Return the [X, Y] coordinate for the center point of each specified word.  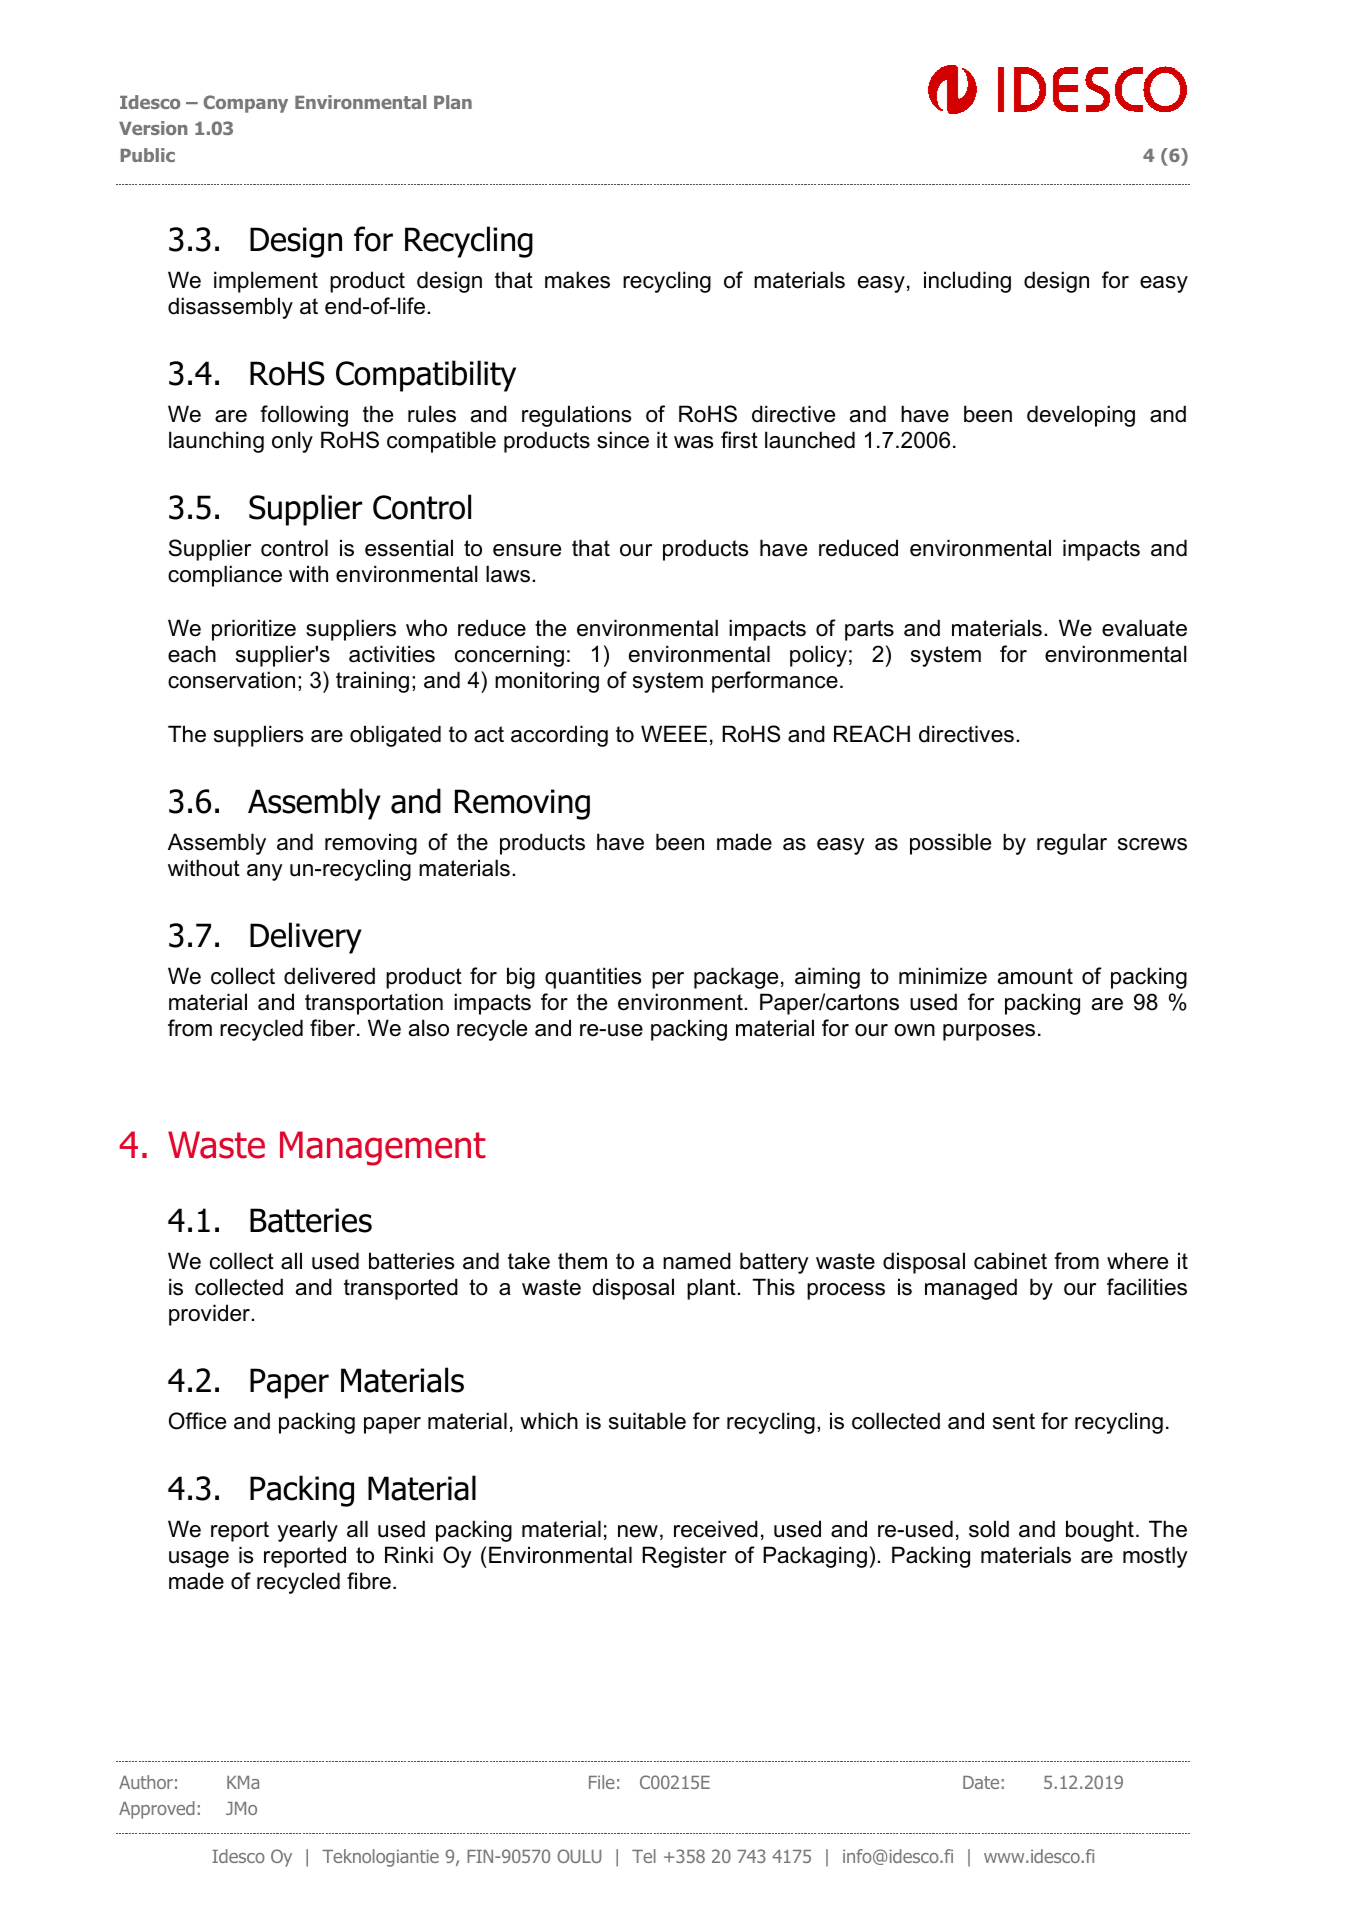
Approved [157, 1810]
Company [245, 104]
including [967, 282]
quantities [593, 978]
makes [577, 280]
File [602, 1782]
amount [1035, 976]
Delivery [306, 938]
